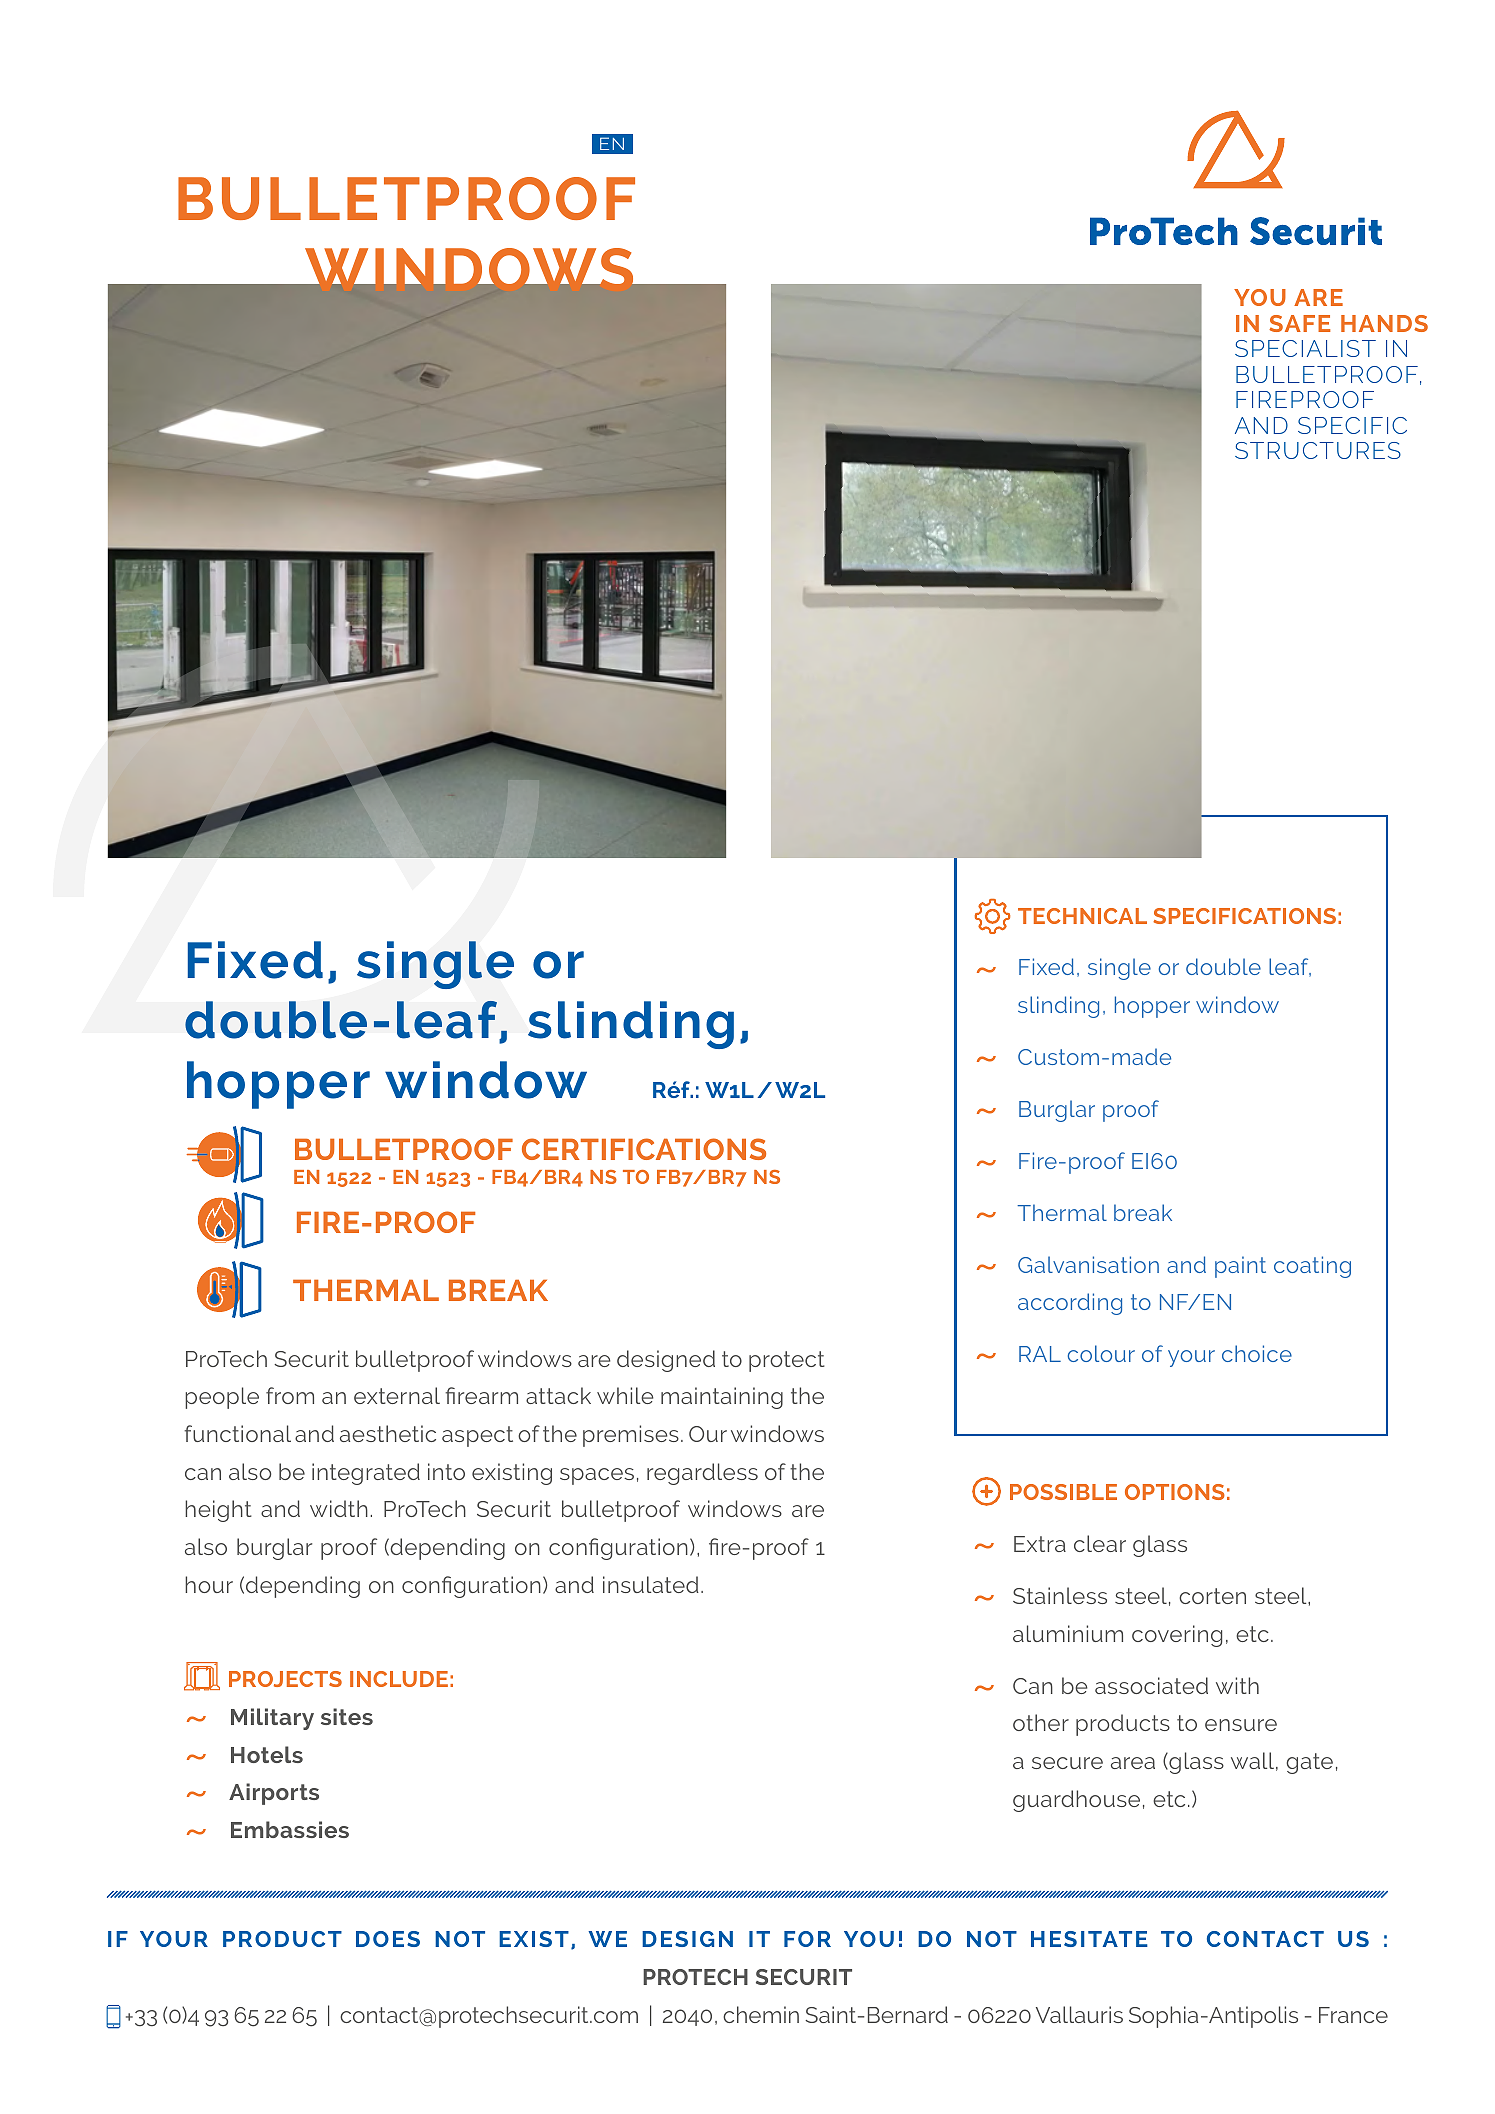  I want to click on DOES, so click(388, 1939).
